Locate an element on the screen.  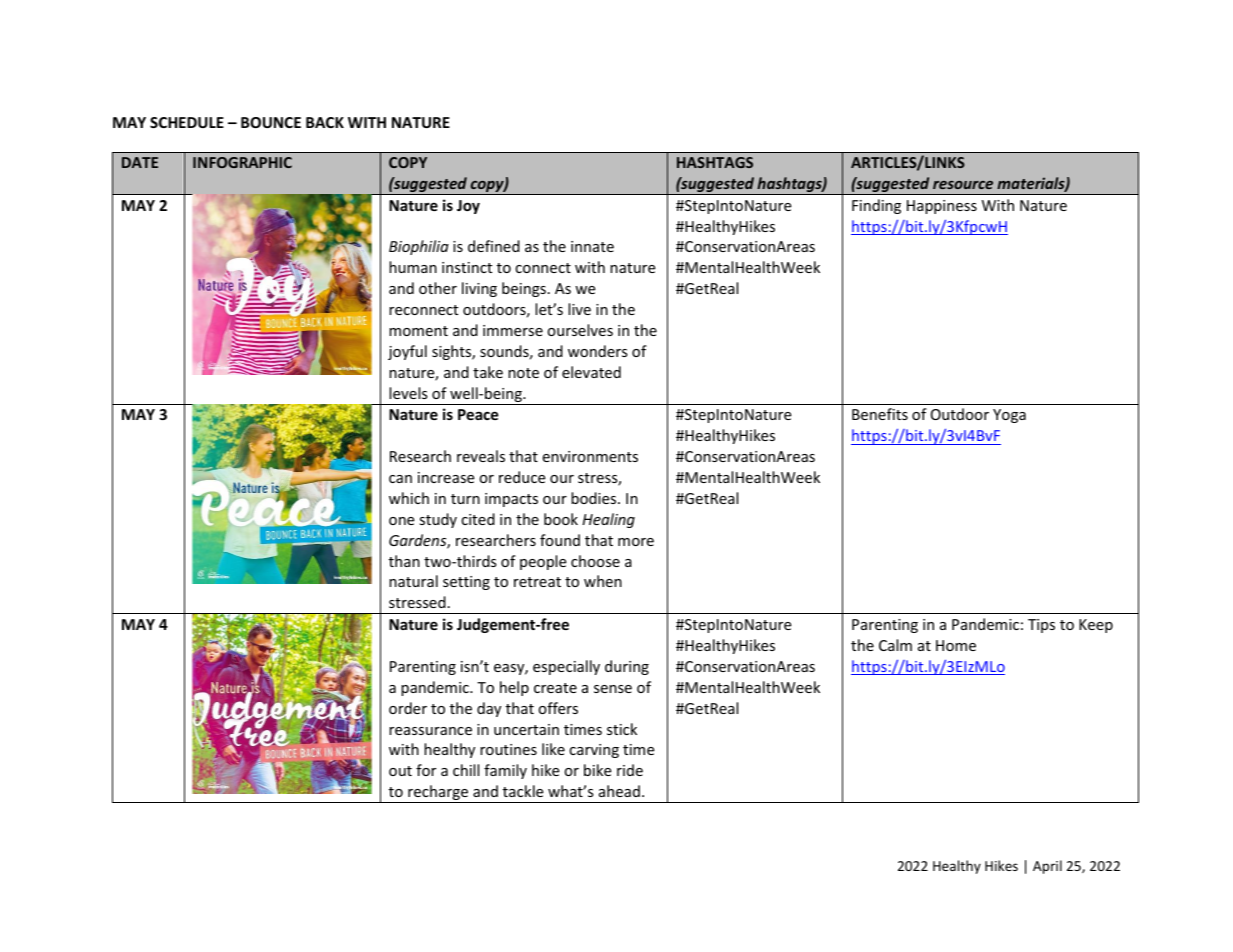
resource is located at coordinates (963, 185).
